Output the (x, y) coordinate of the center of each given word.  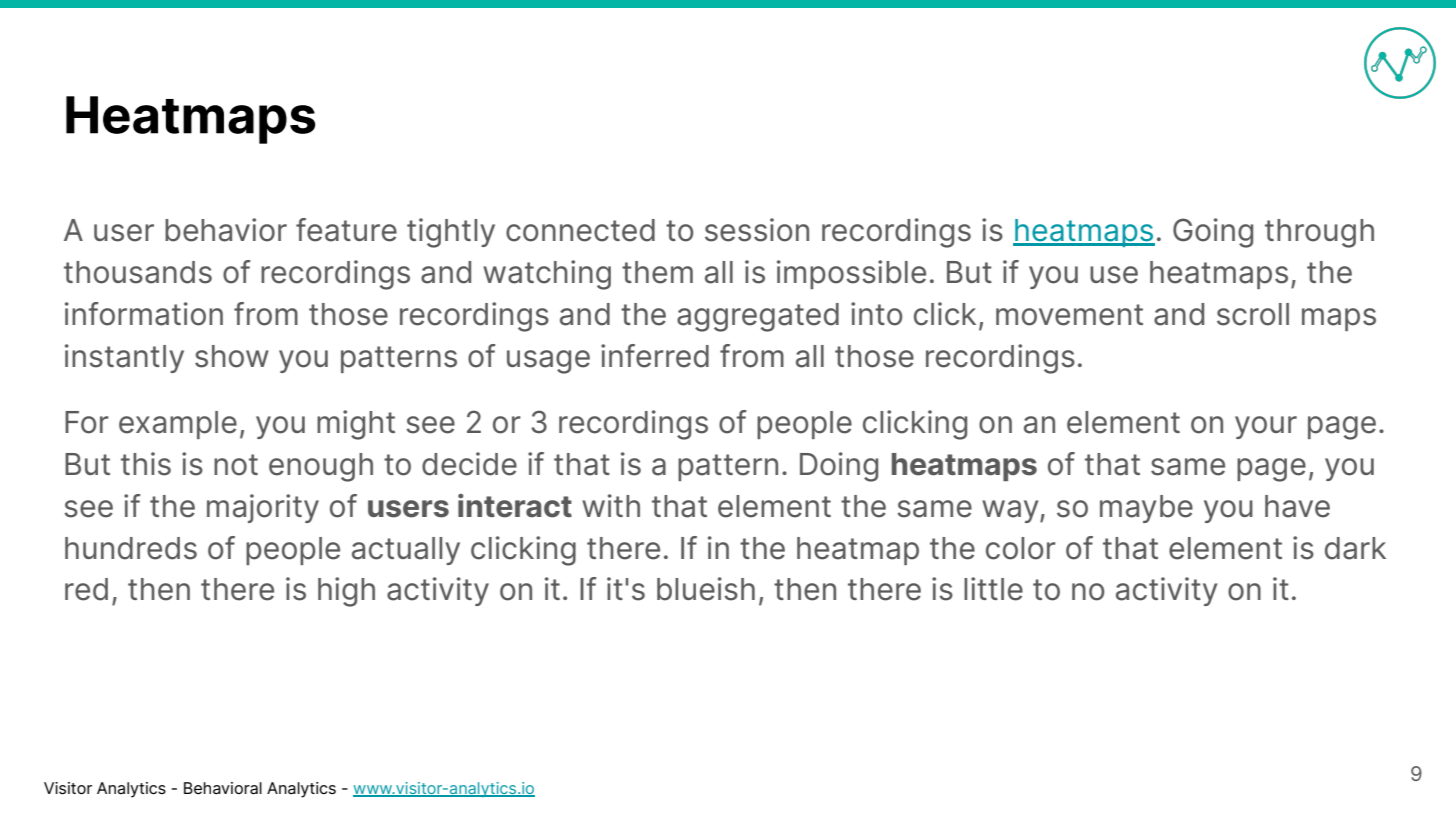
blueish (706, 589)
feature (346, 230)
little (993, 589)
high (346, 592)
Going (1213, 233)
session (757, 230)
